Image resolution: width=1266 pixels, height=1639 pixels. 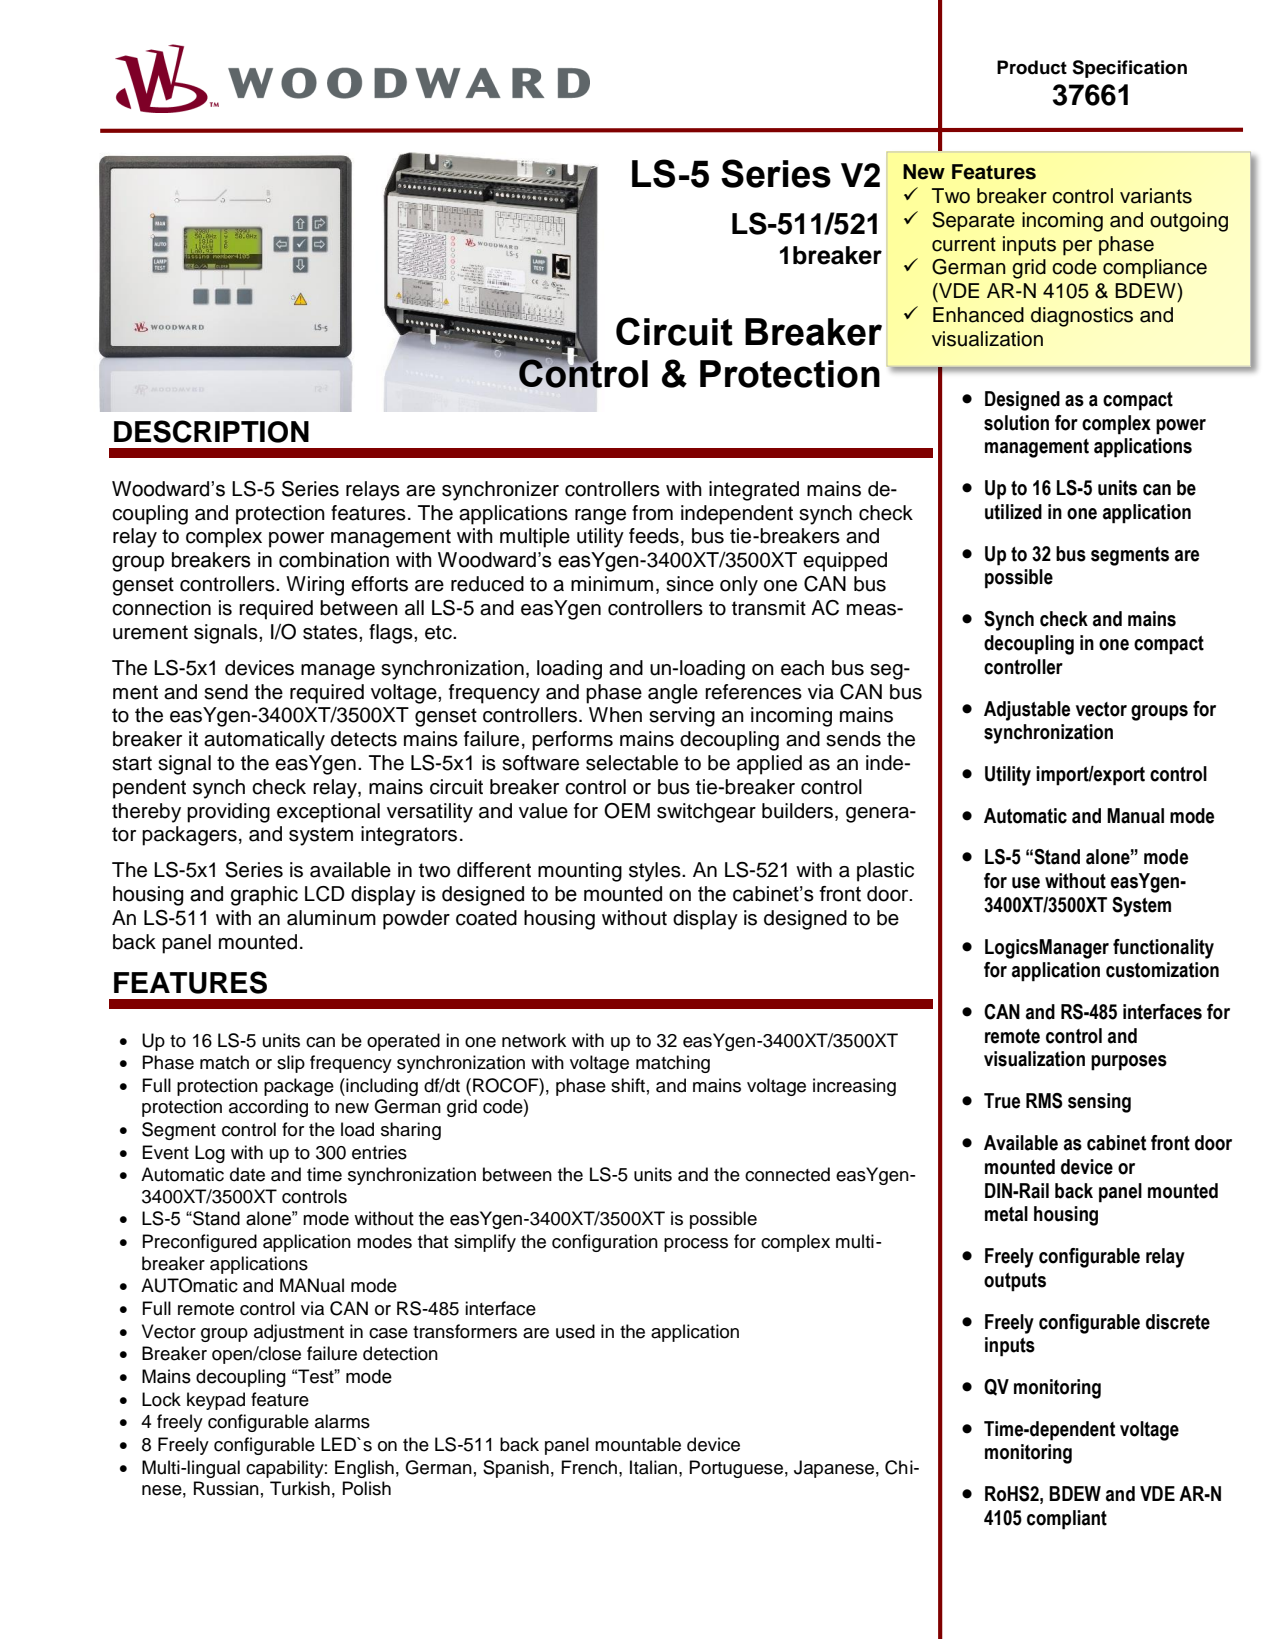 I want to click on solution, so click(x=1016, y=423).
